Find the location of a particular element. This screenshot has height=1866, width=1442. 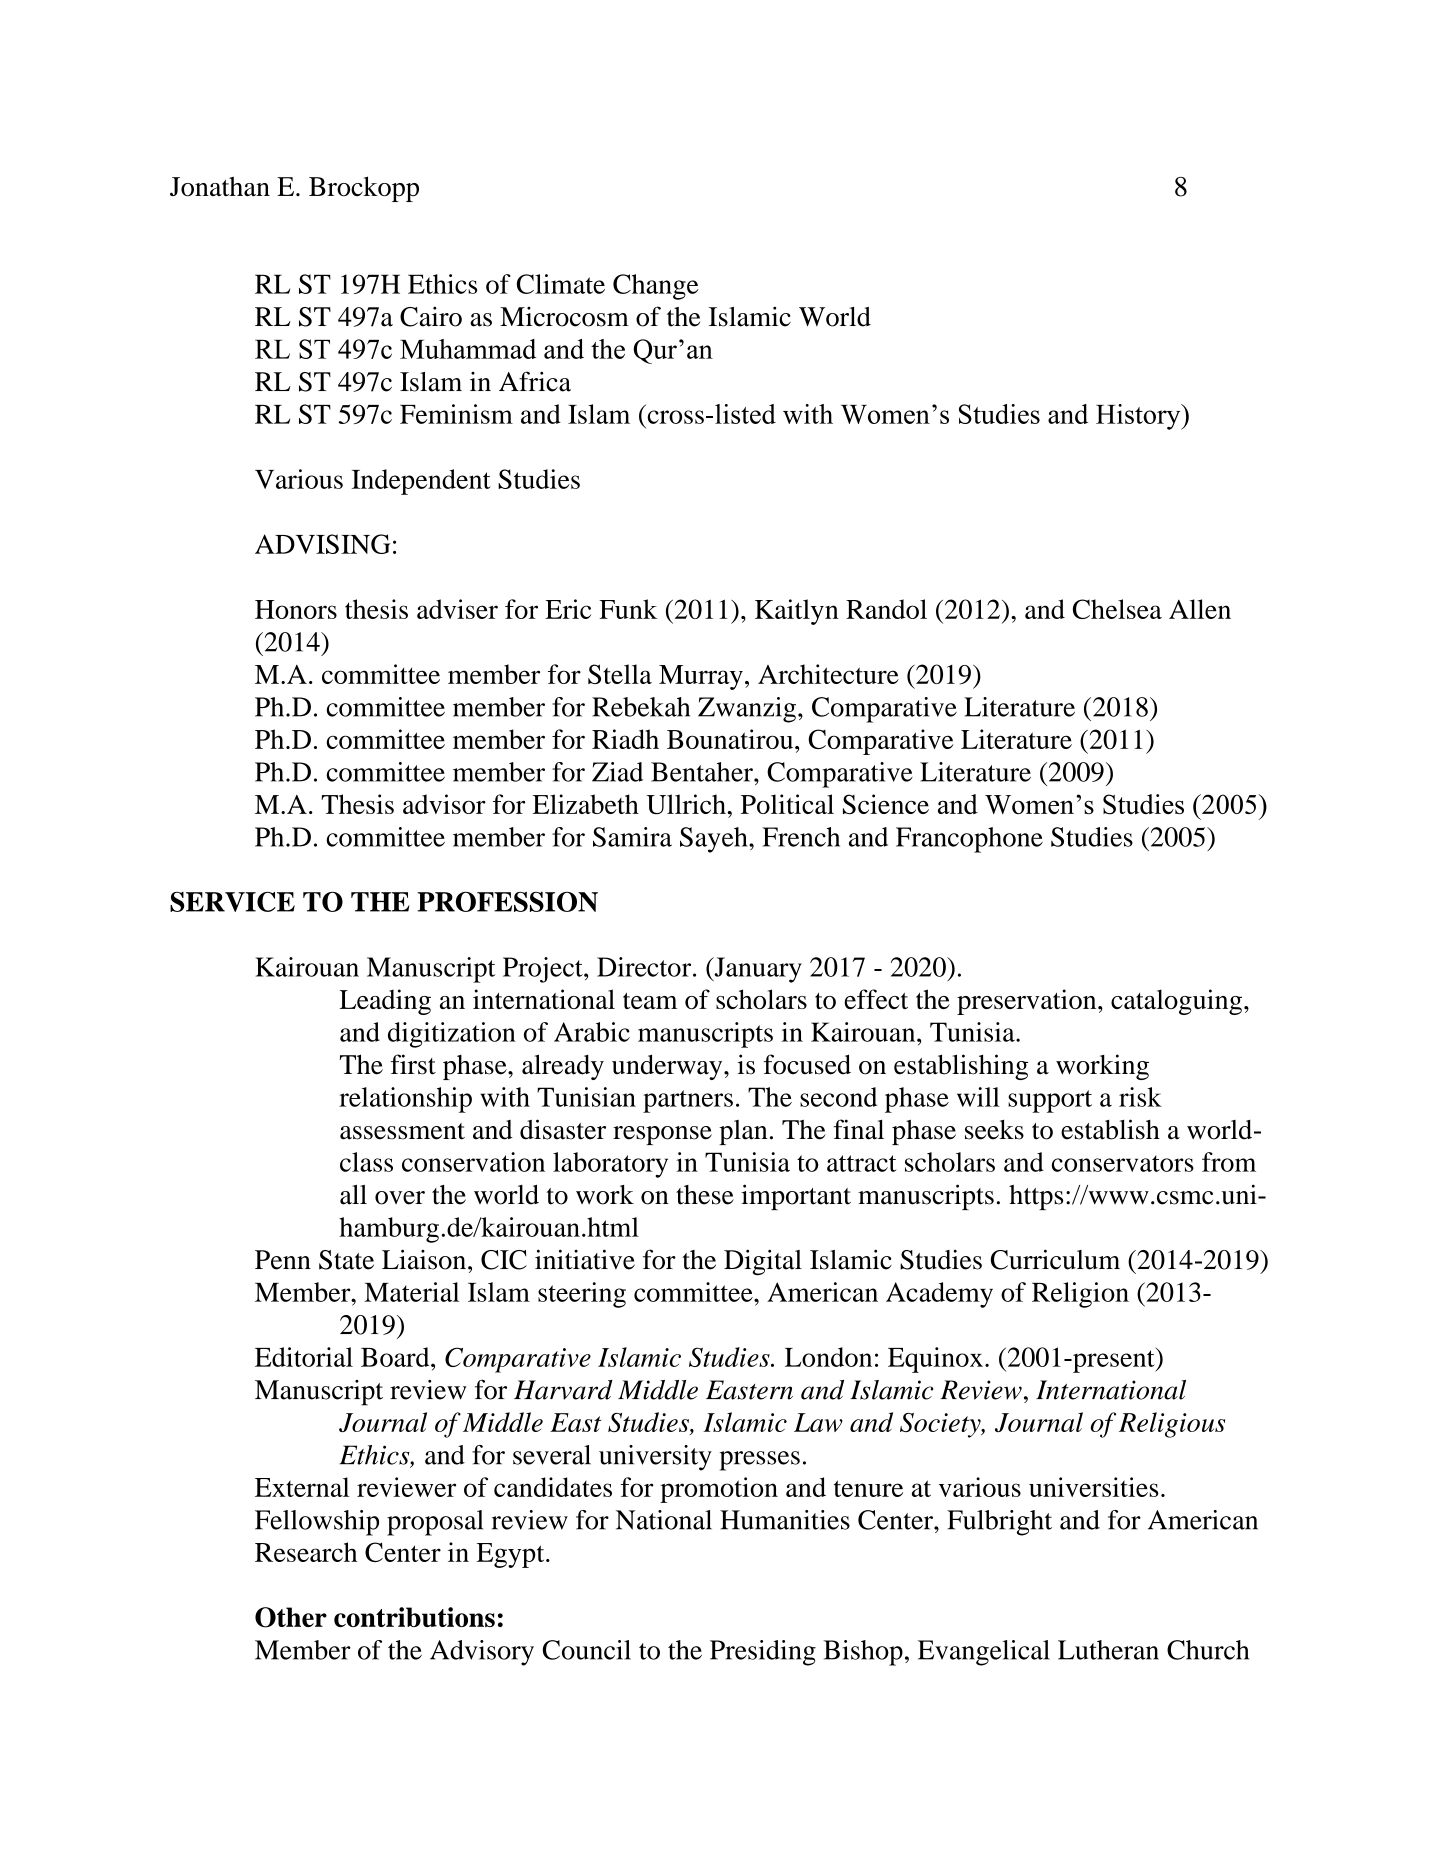

plan is located at coordinates (743, 1132).
